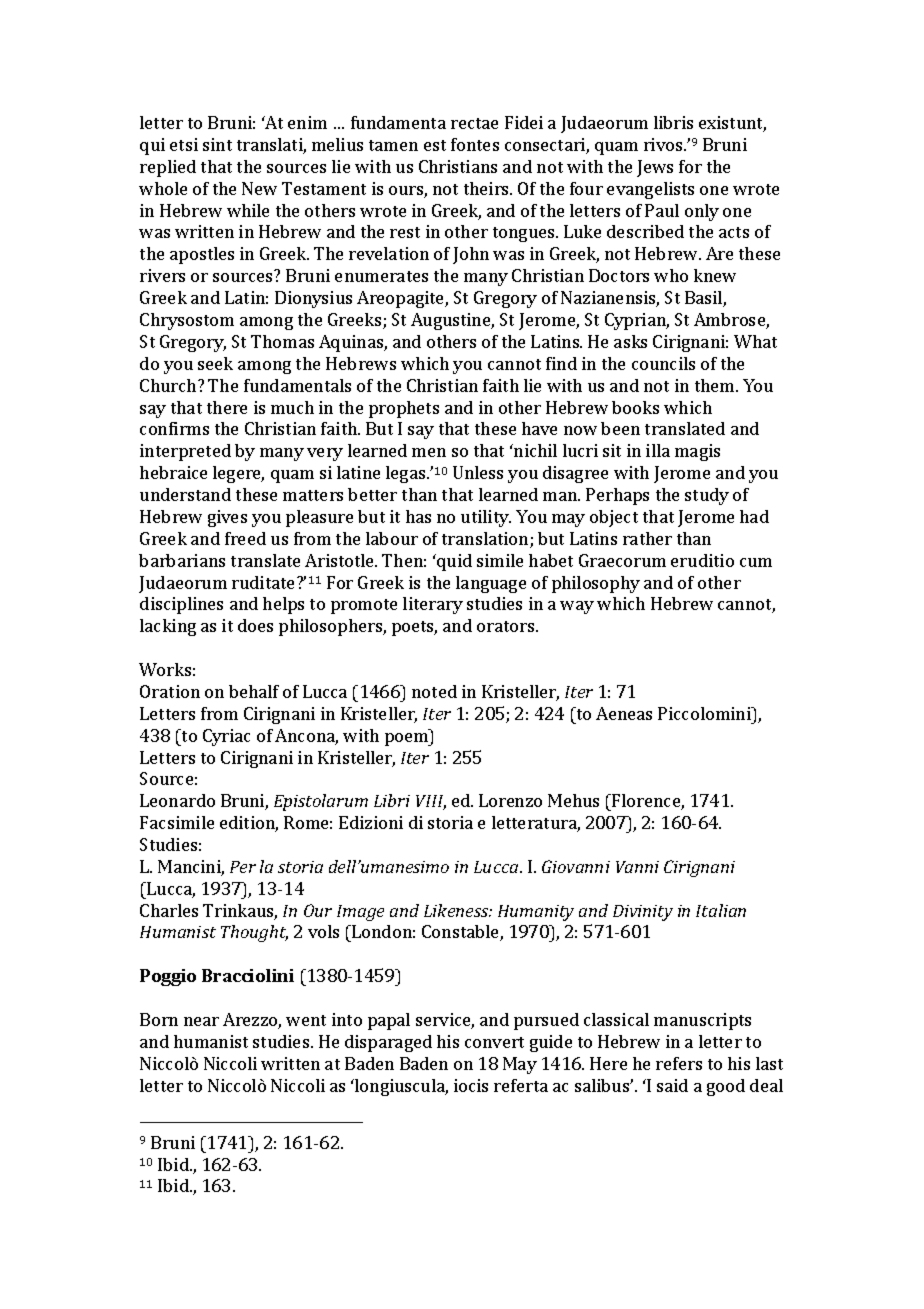 The image size is (924, 1309). What do you see at coordinates (475, 144) in the document?
I see `fontes` at bounding box center [475, 144].
